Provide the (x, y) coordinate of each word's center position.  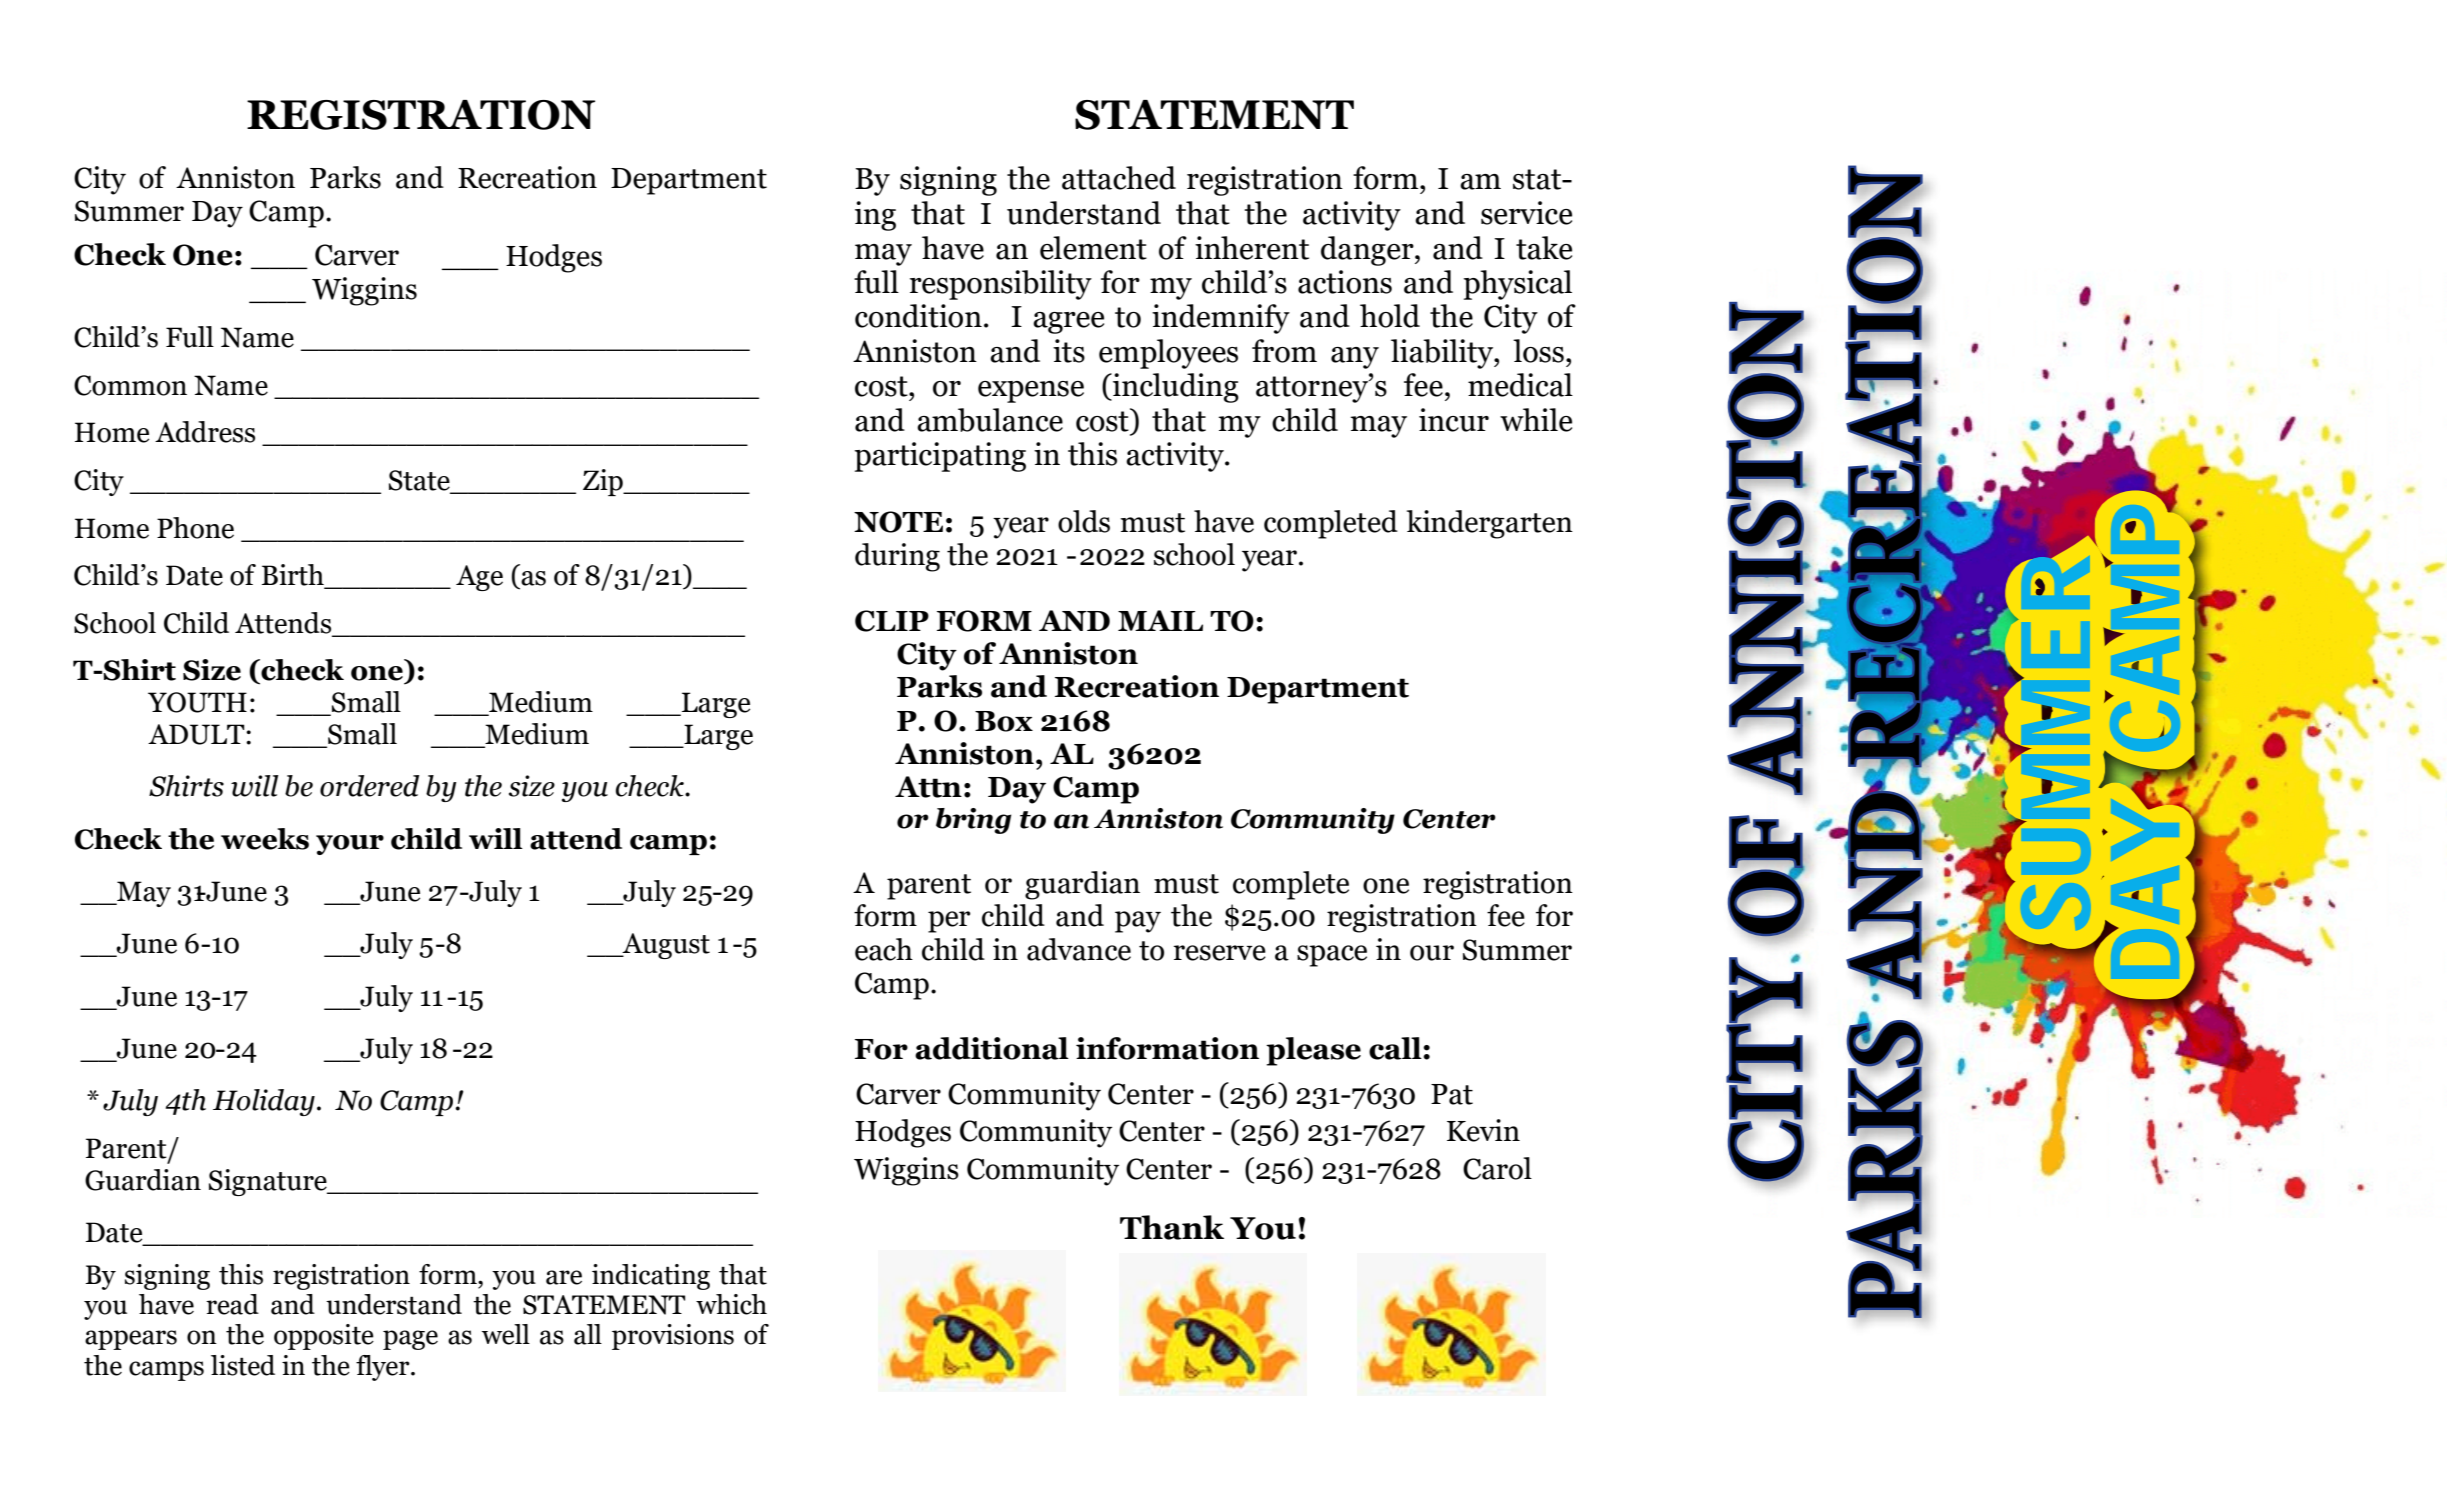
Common (130, 385)
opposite (324, 1337)
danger (1368, 251)
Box (1004, 721)
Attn (928, 787)
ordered (369, 786)
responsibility (1001, 285)
